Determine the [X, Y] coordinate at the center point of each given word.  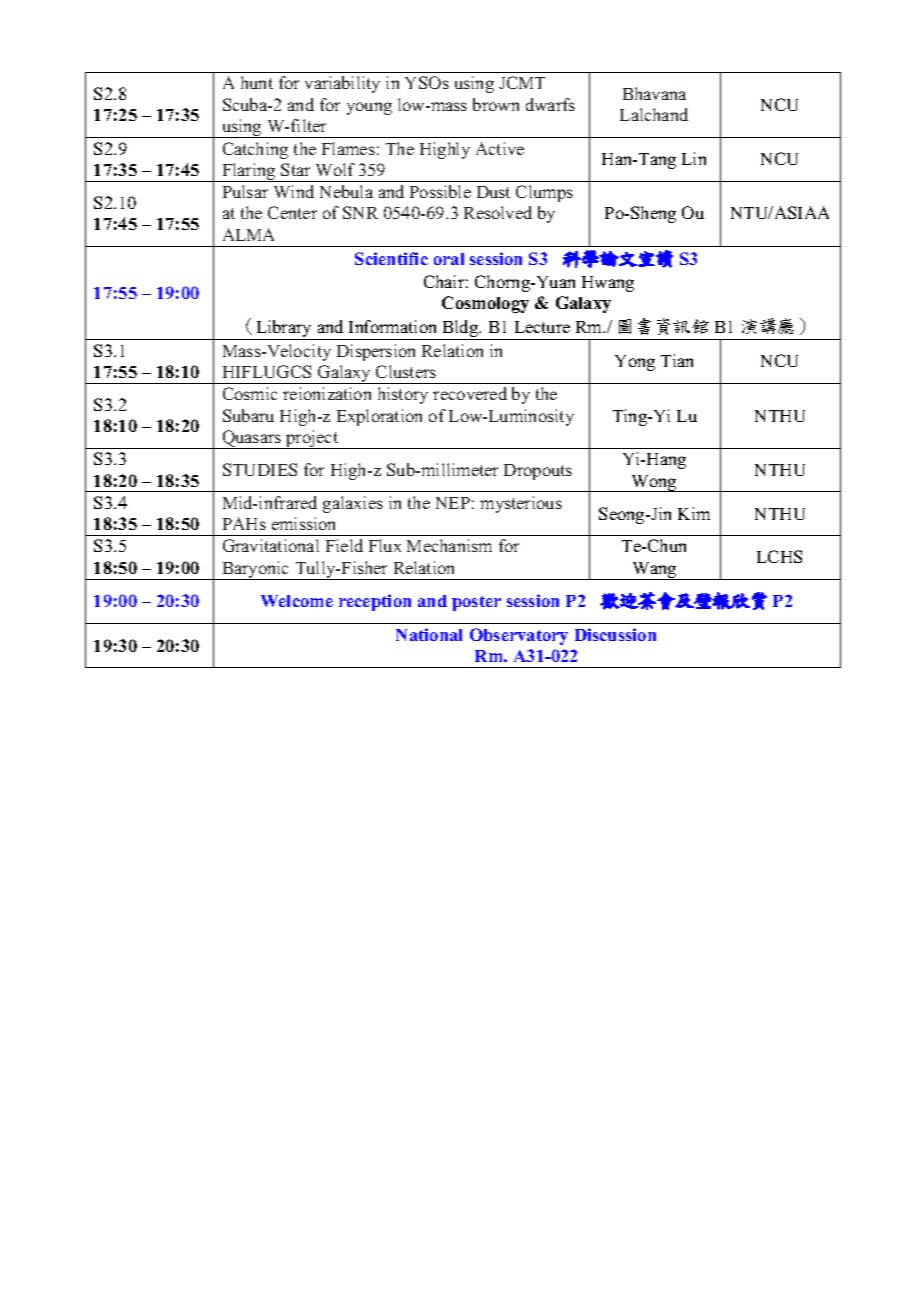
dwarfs [550, 104]
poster [476, 603]
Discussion [615, 634]
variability [342, 84]
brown [496, 104]
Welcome [297, 601]
